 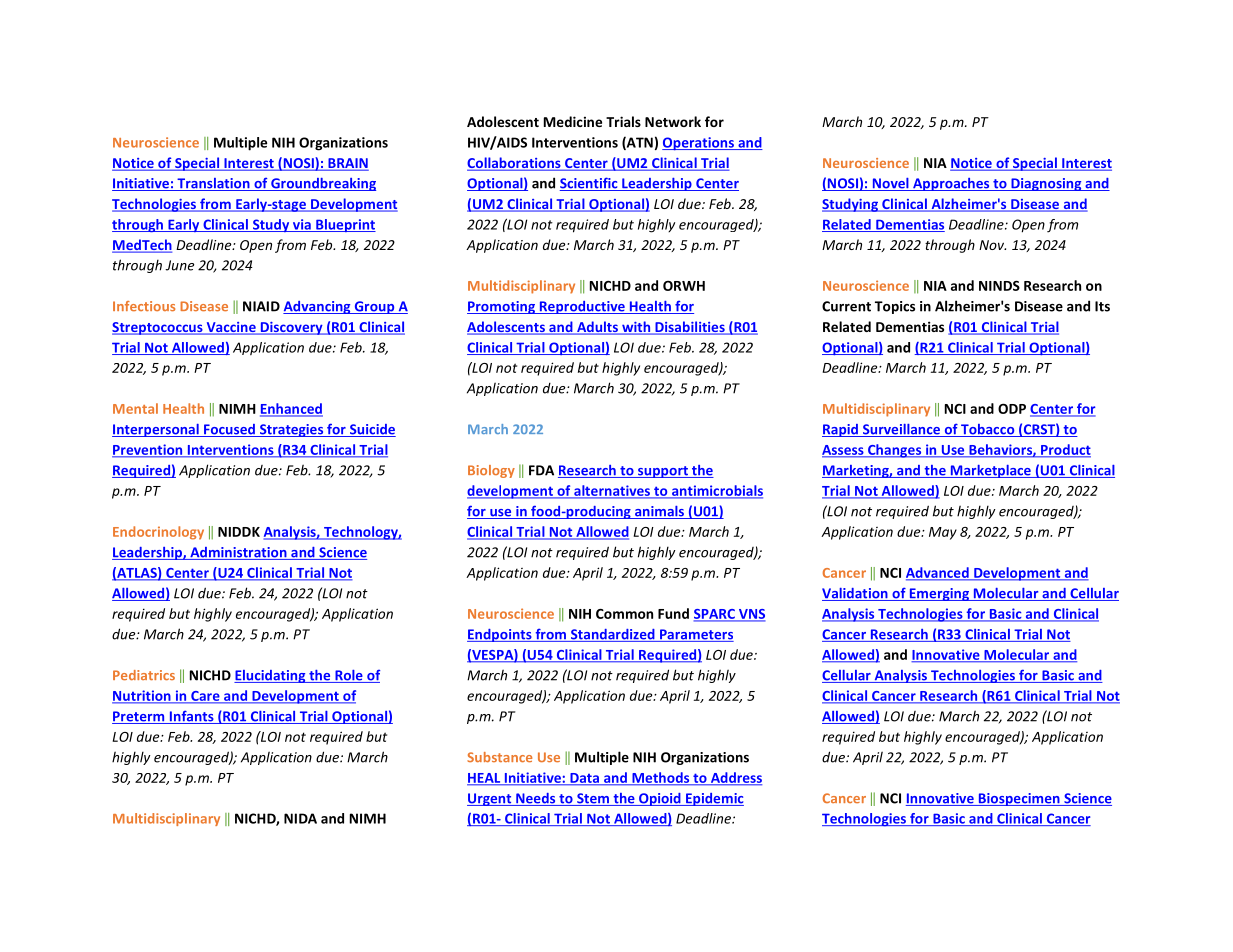 I want to click on with, so click(x=636, y=328).
